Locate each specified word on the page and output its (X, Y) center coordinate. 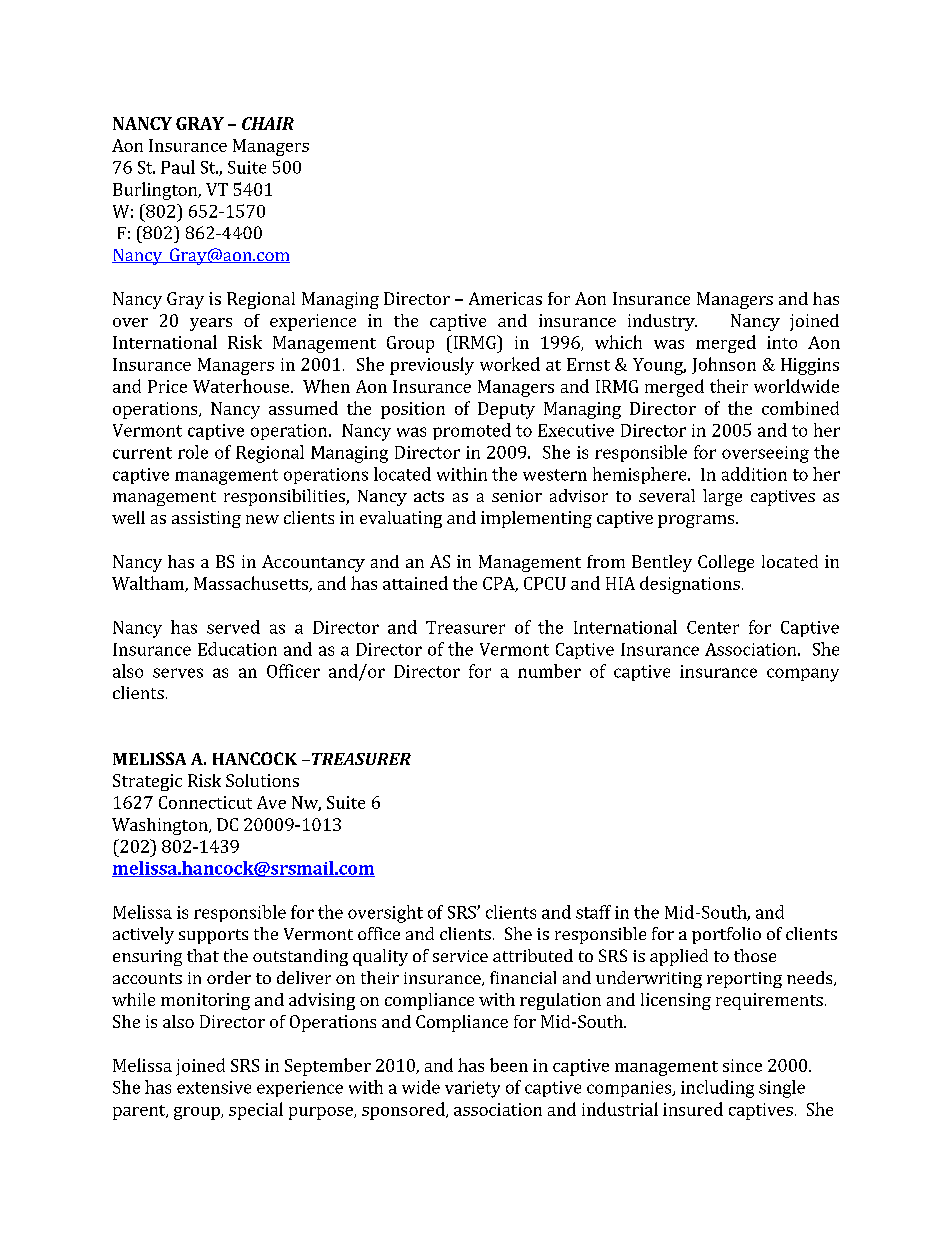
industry (662, 322)
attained (415, 583)
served (233, 627)
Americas (505, 298)
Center (713, 627)
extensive (214, 1087)
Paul (178, 167)
